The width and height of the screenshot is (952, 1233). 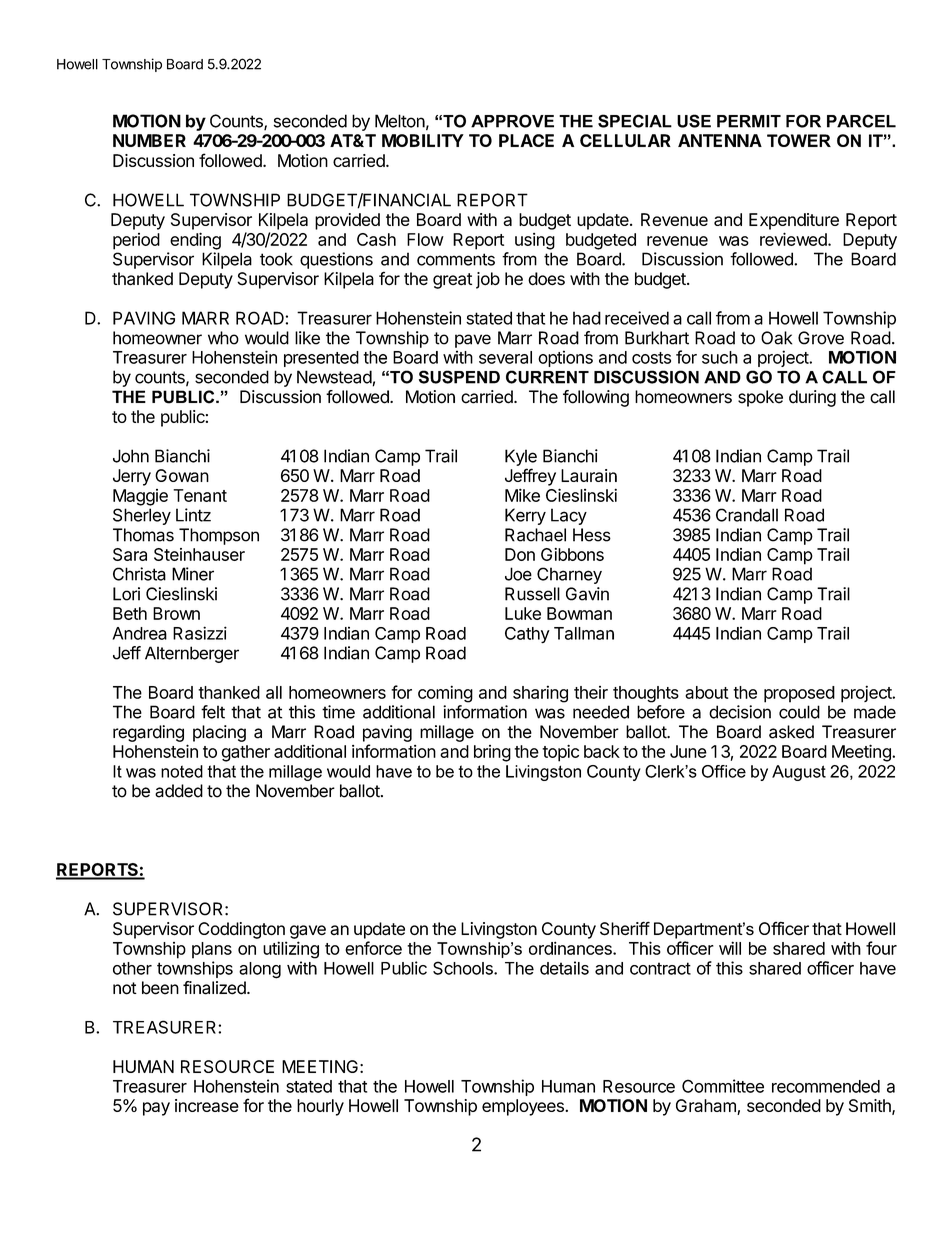 What do you see at coordinates (149, 140) in the screenshot?
I see `NUMBER` at bounding box center [149, 140].
